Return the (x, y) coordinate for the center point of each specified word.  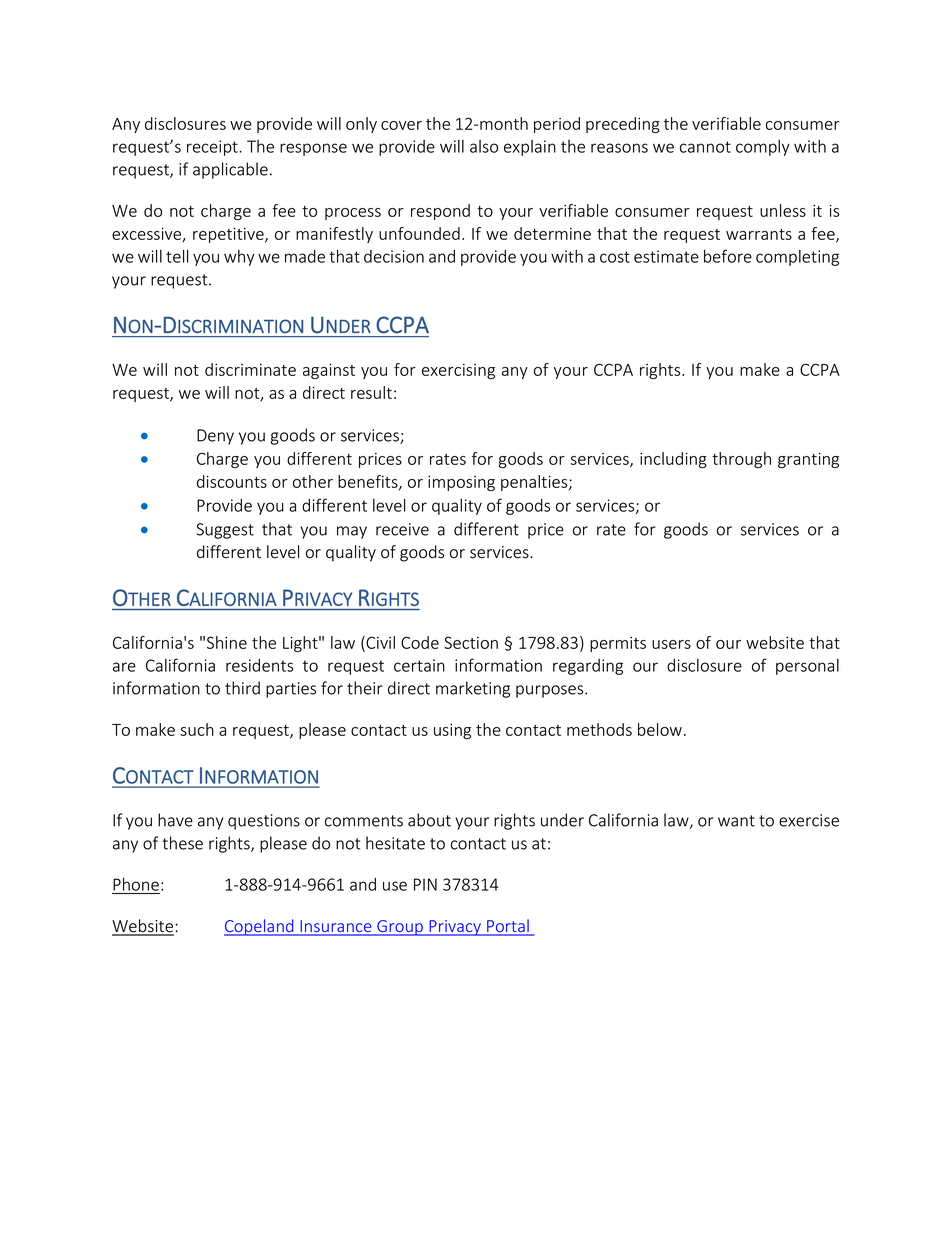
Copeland (260, 927)
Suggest (225, 531)
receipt (213, 148)
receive (402, 529)
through (741, 460)
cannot (705, 147)
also (484, 146)
